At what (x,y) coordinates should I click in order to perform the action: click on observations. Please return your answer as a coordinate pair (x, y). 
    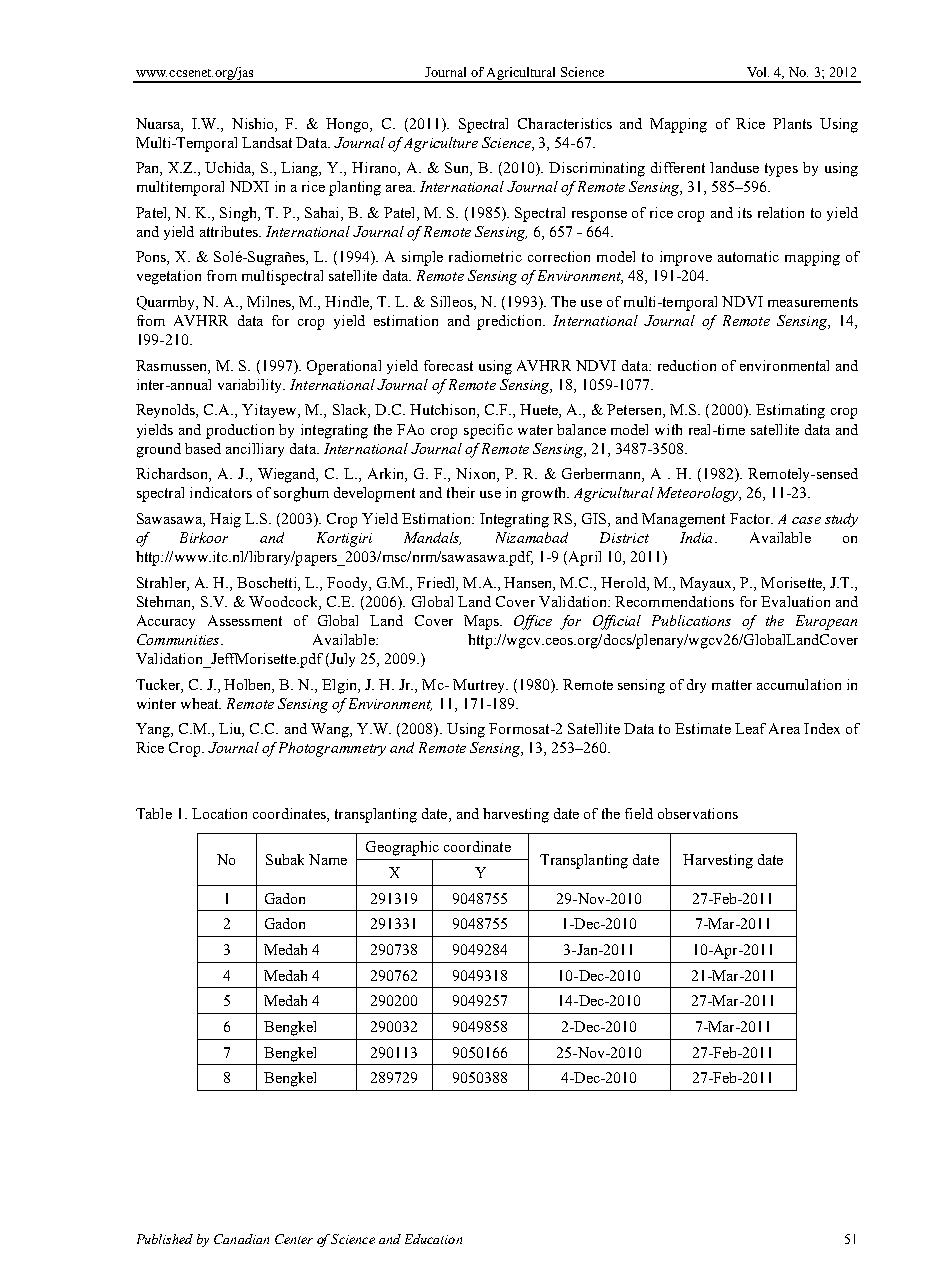
    Looking at the image, I should click on (698, 813).
